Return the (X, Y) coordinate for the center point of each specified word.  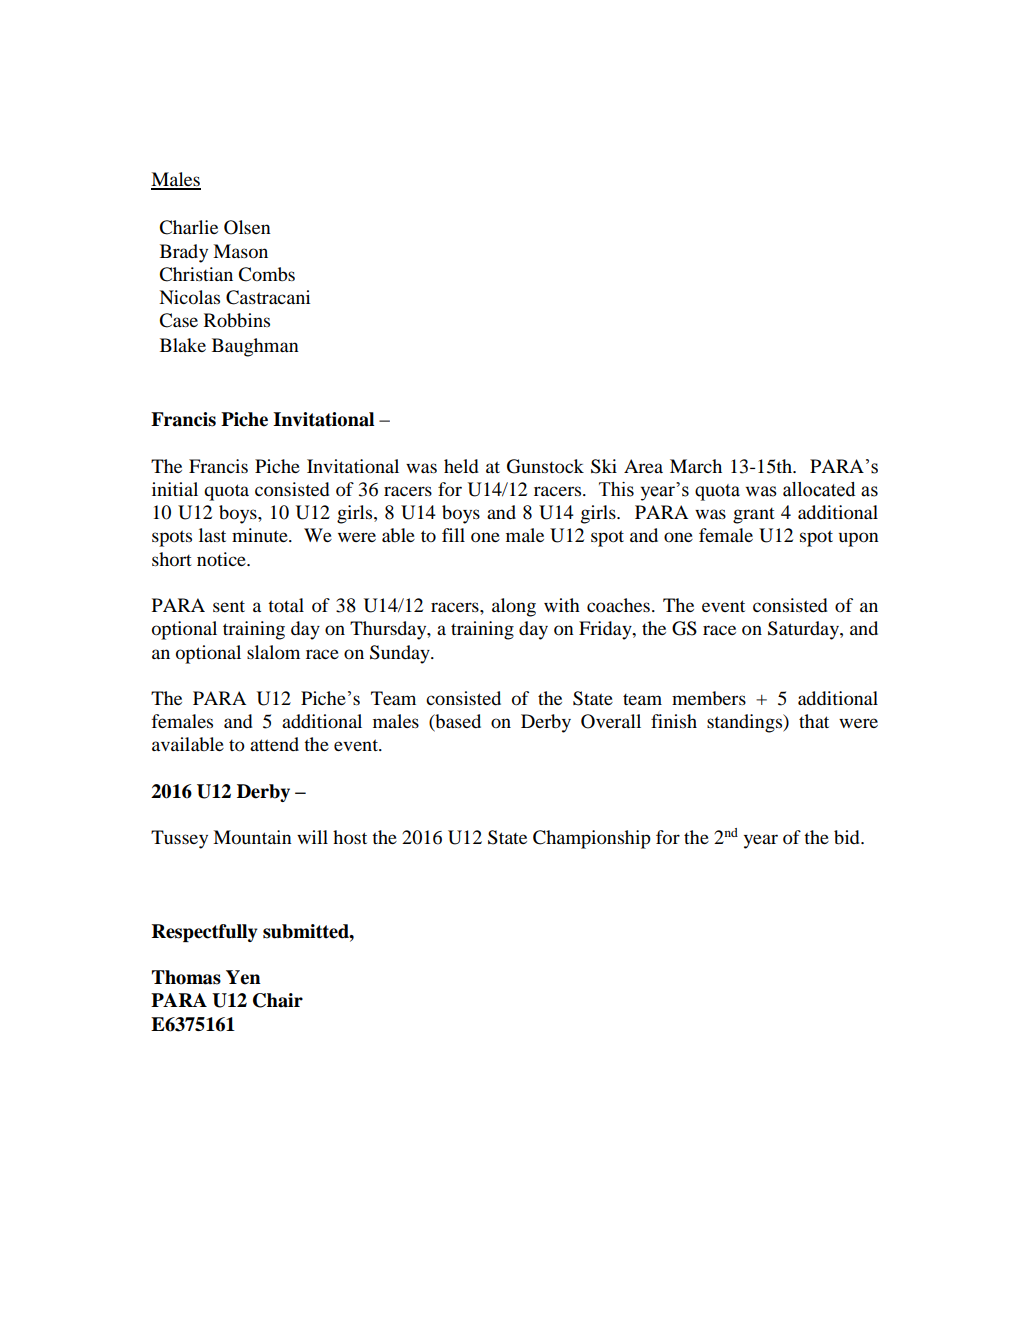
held (461, 466)
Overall (611, 721)
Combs (266, 274)
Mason (240, 251)
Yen (243, 977)
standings (746, 723)
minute (261, 535)
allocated (819, 489)
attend (274, 744)
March (696, 466)
